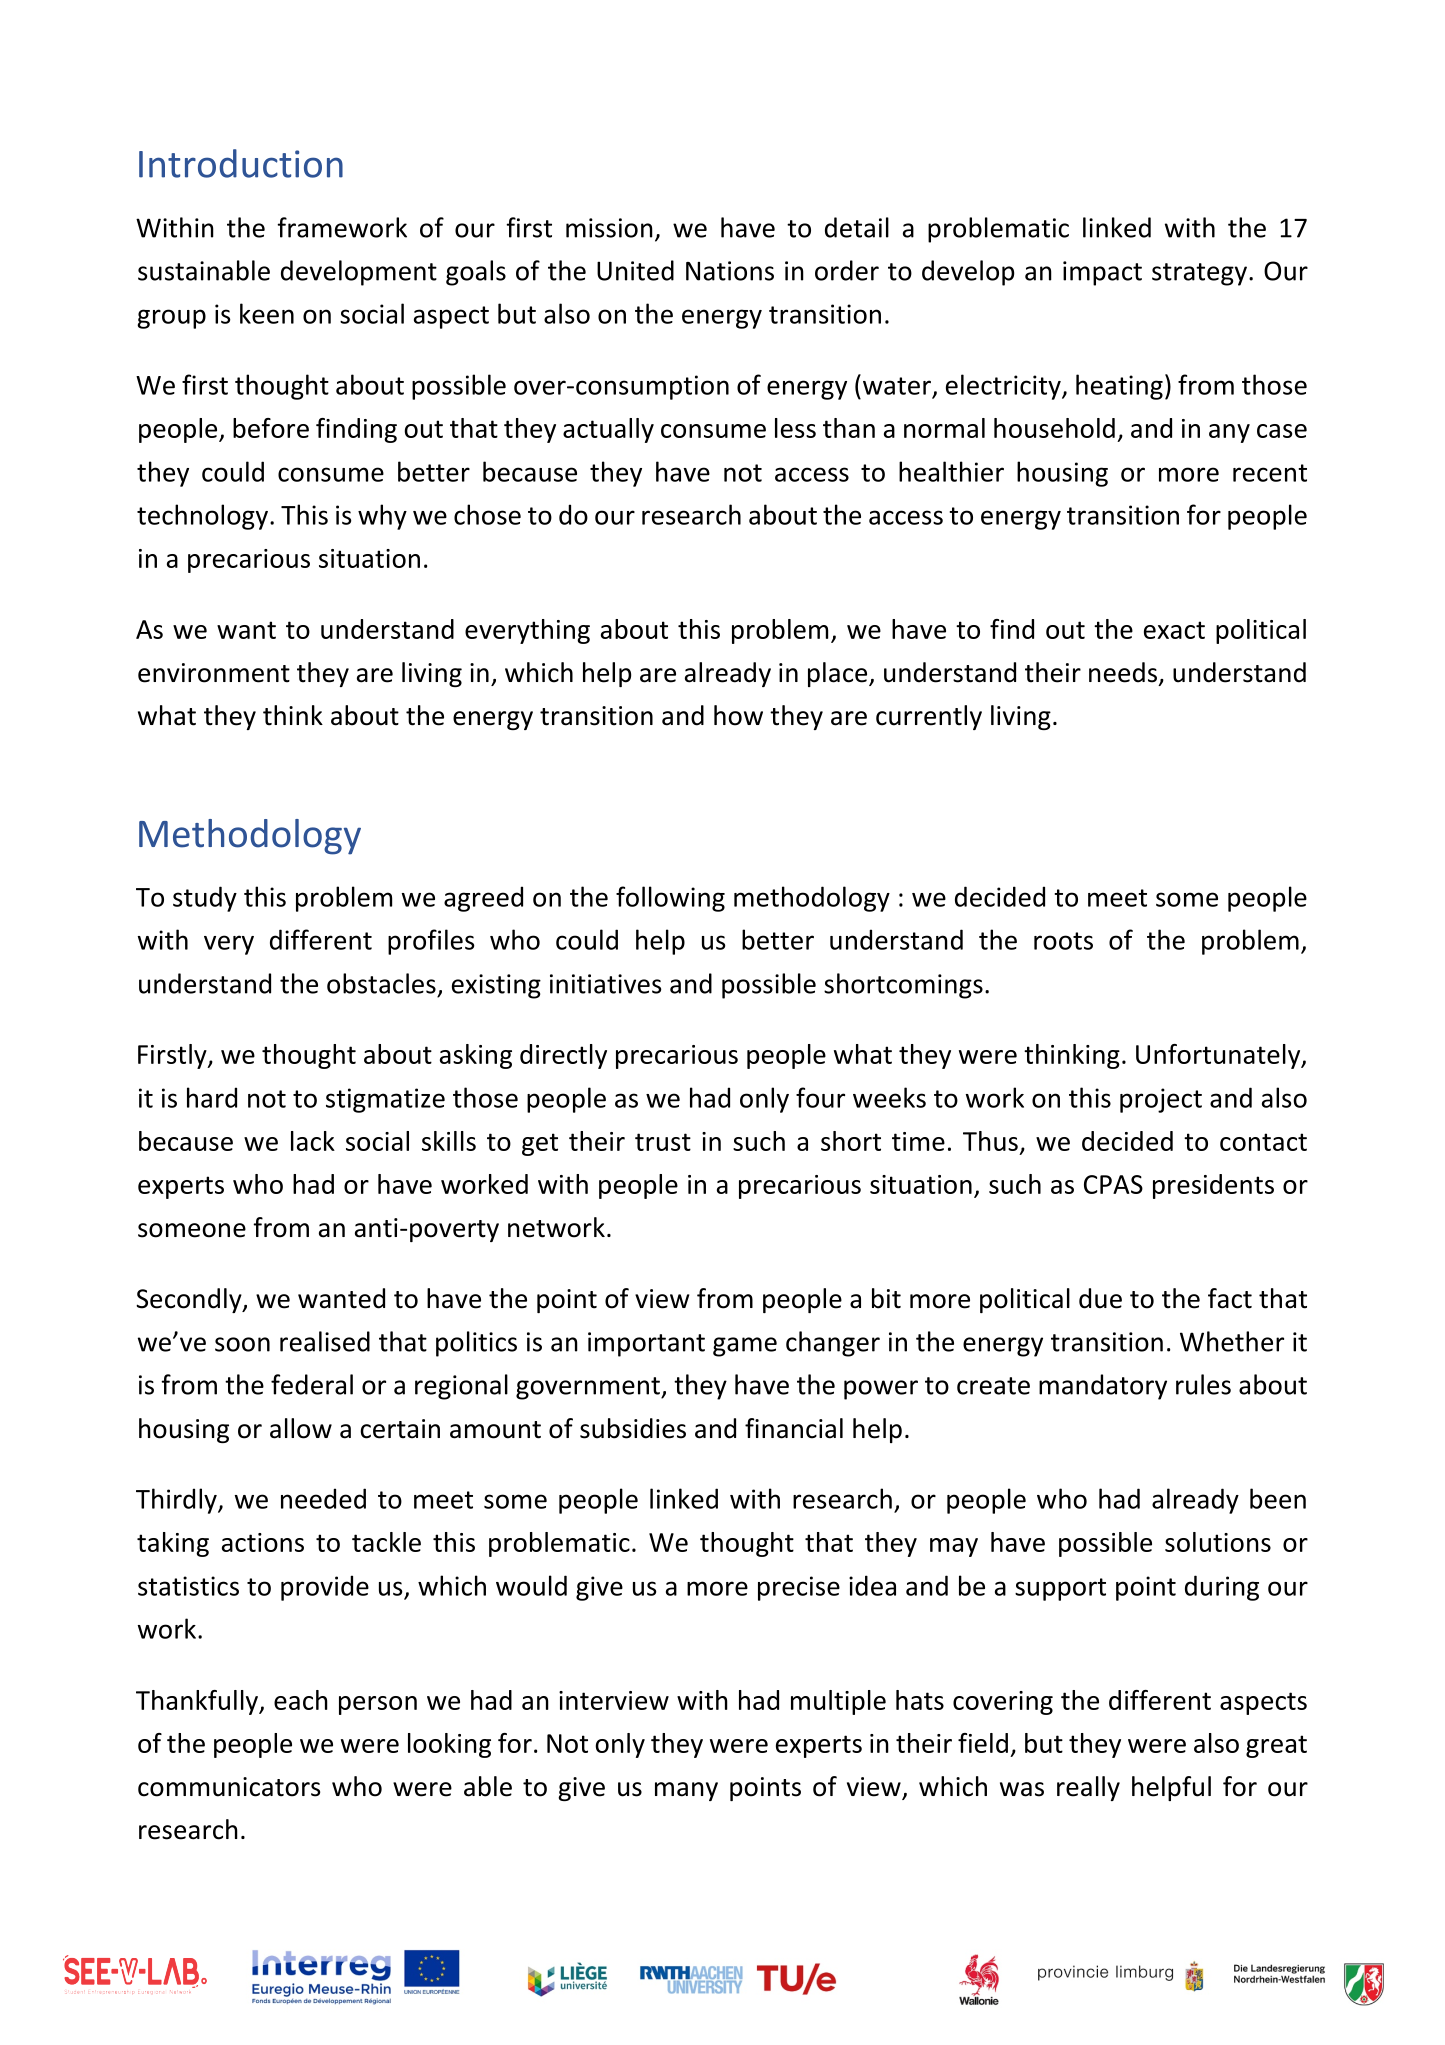  I want to click on each, so click(301, 1700).
